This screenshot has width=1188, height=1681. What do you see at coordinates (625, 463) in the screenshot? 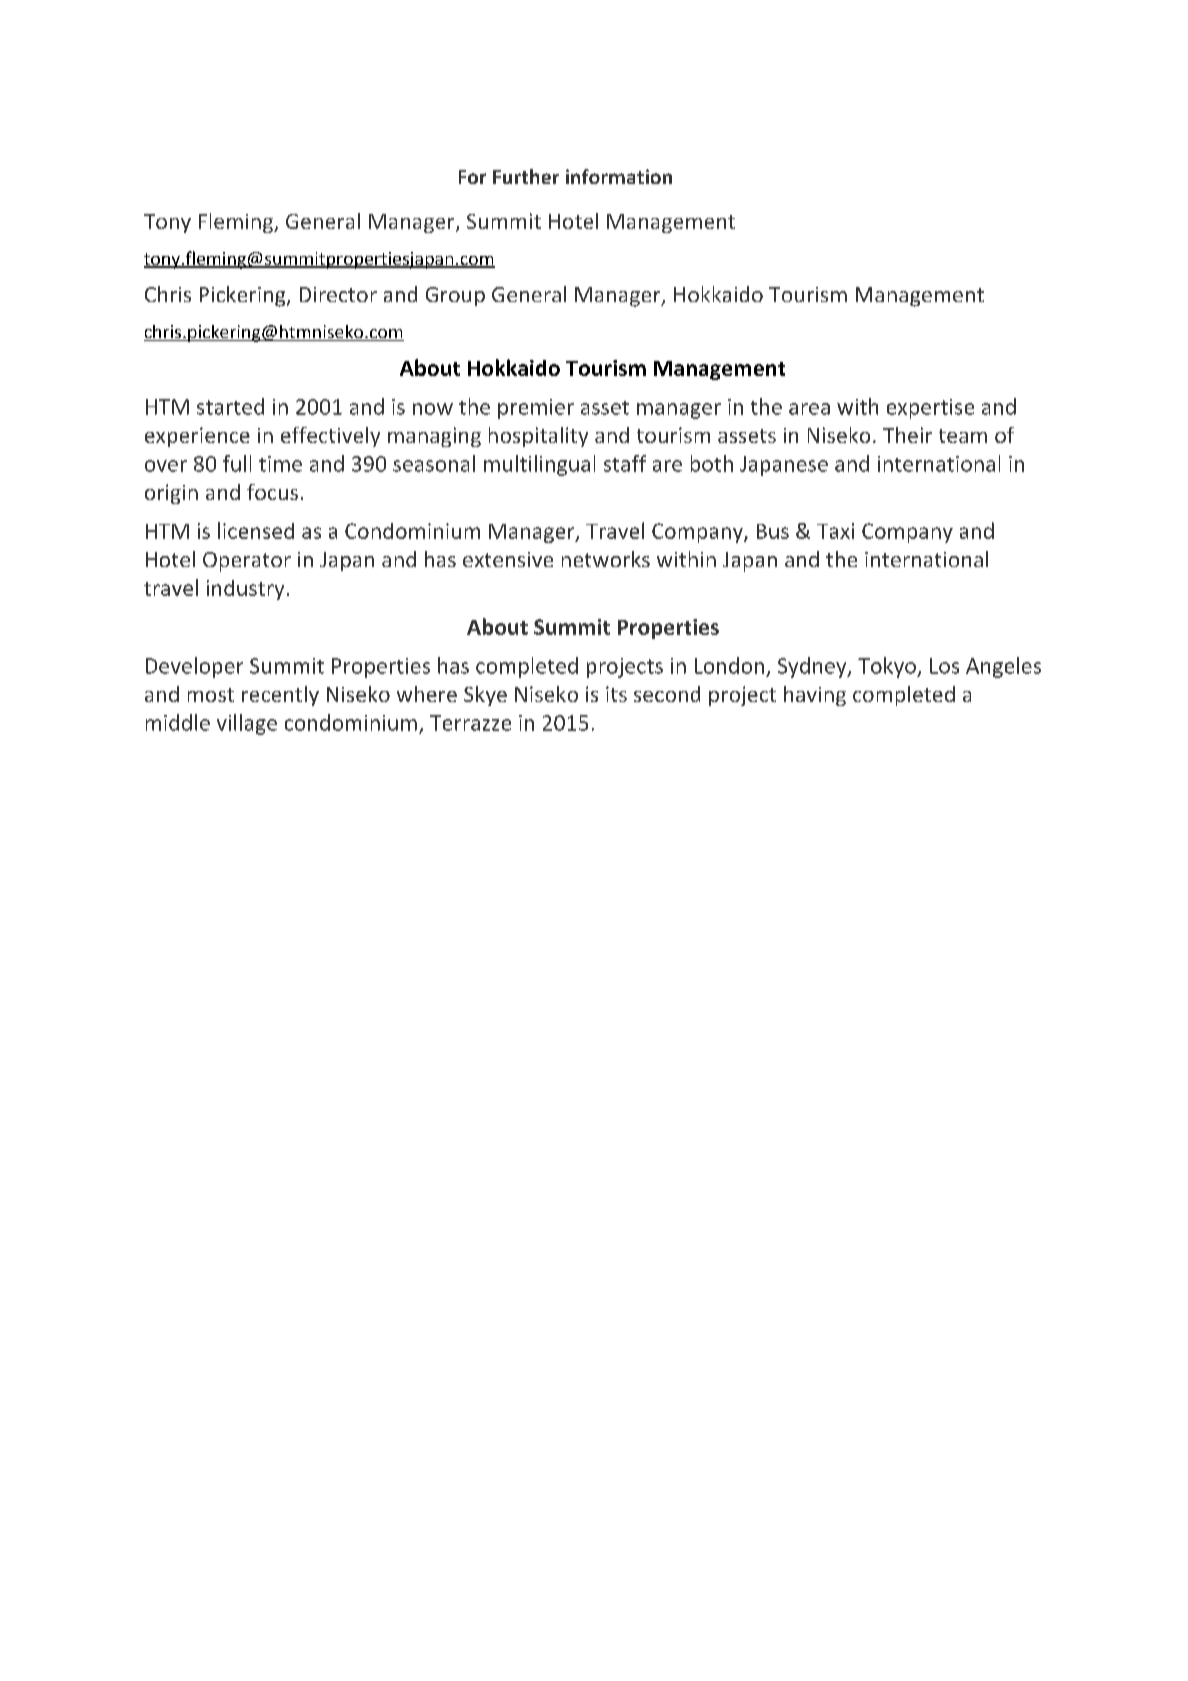
I see `staff` at bounding box center [625, 463].
